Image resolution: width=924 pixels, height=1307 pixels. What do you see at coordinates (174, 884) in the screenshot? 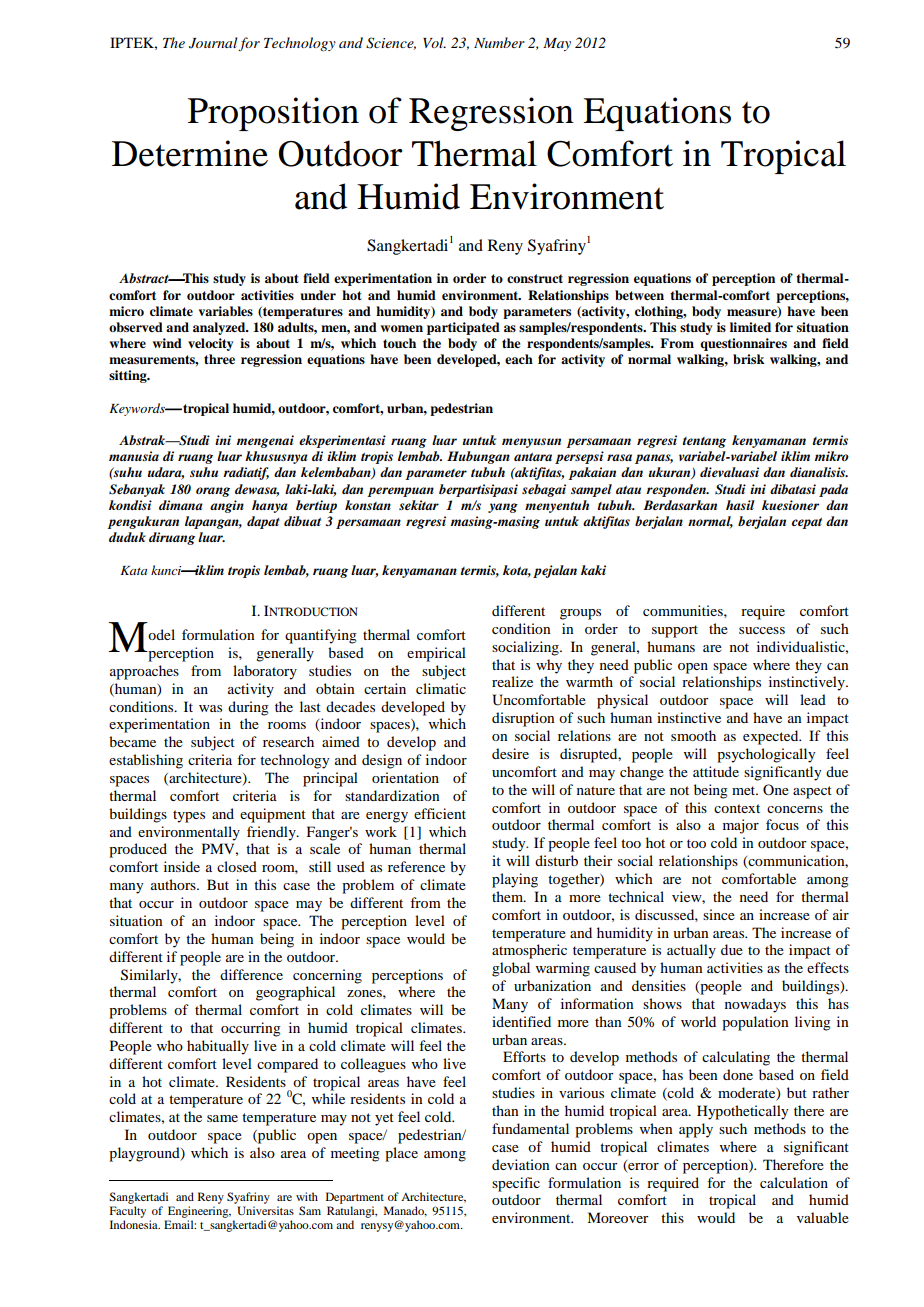
I see `authors` at bounding box center [174, 884].
